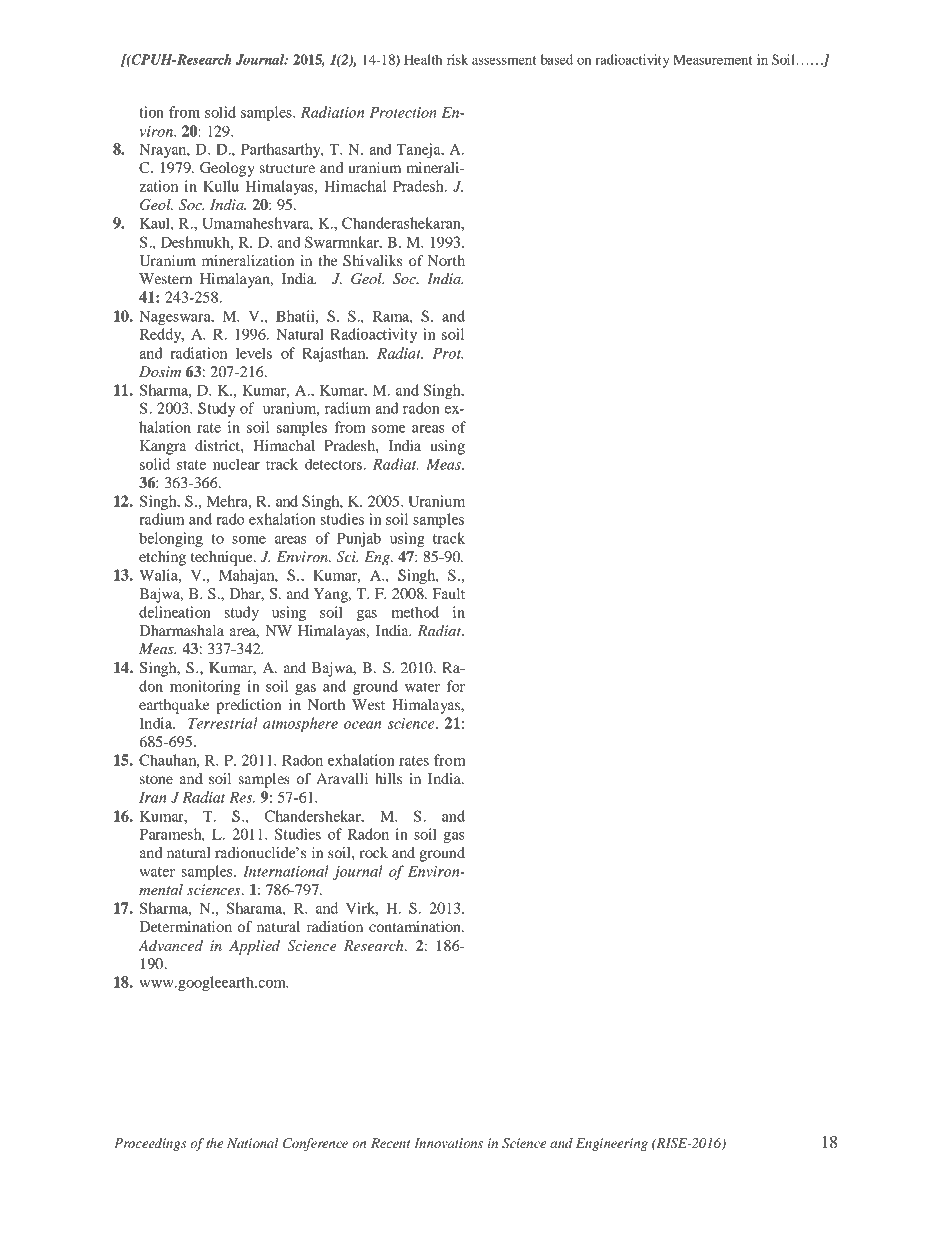 The width and height of the page is (952, 1233). Describe the element at coordinates (223, 558) in the page. I see `technique` at that location.
